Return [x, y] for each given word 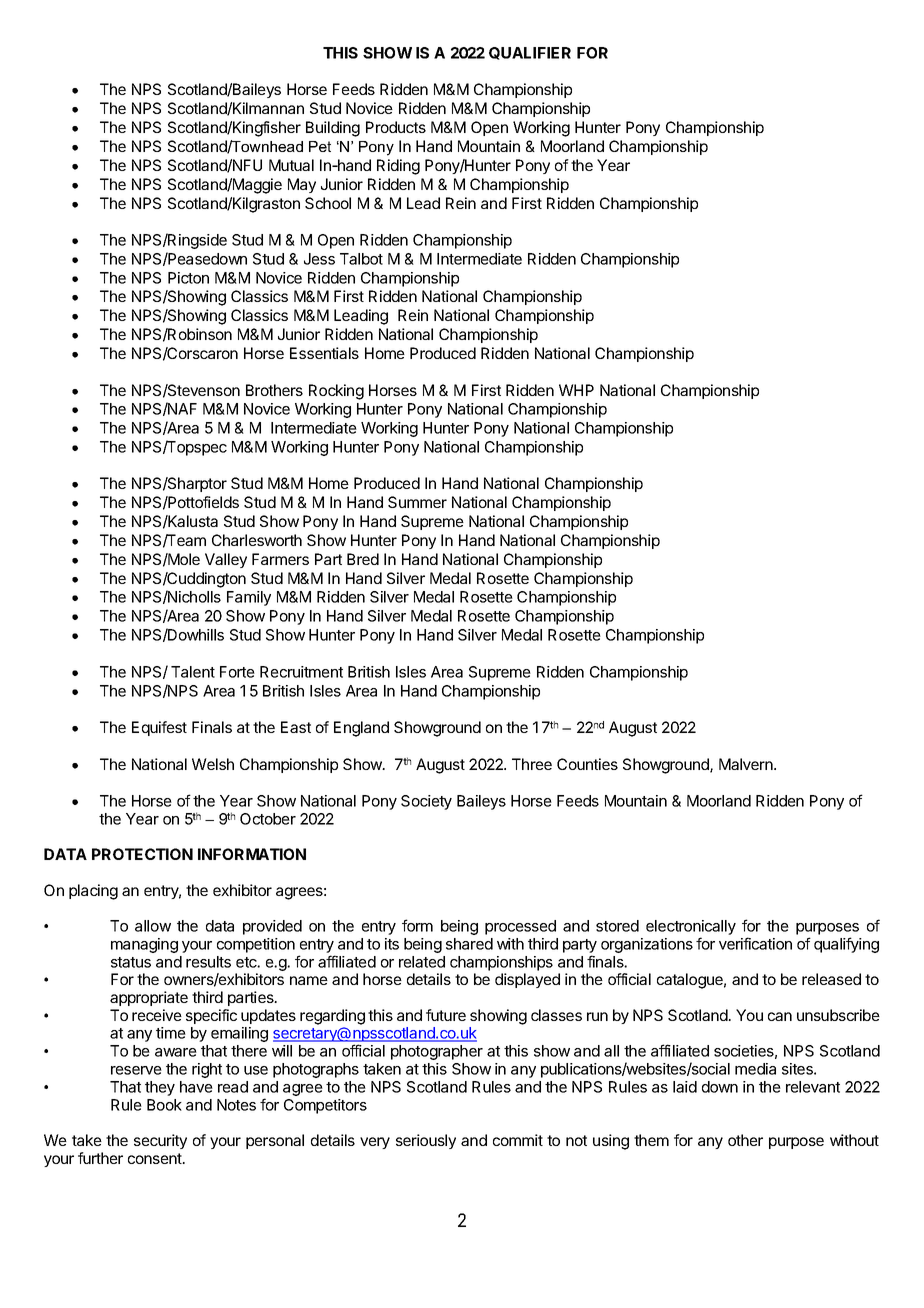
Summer [417, 502]
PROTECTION [142, 854]
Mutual [291, 165]
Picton [188, 278]
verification [755, 943]
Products [396, 127]
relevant [813, 1087]
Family [249, 598]
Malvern [747, 764]
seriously [426, 1141]
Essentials [324, 353]
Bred [363, 559]
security [160, 1141]
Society [426, 802]
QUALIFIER [530, 53]
